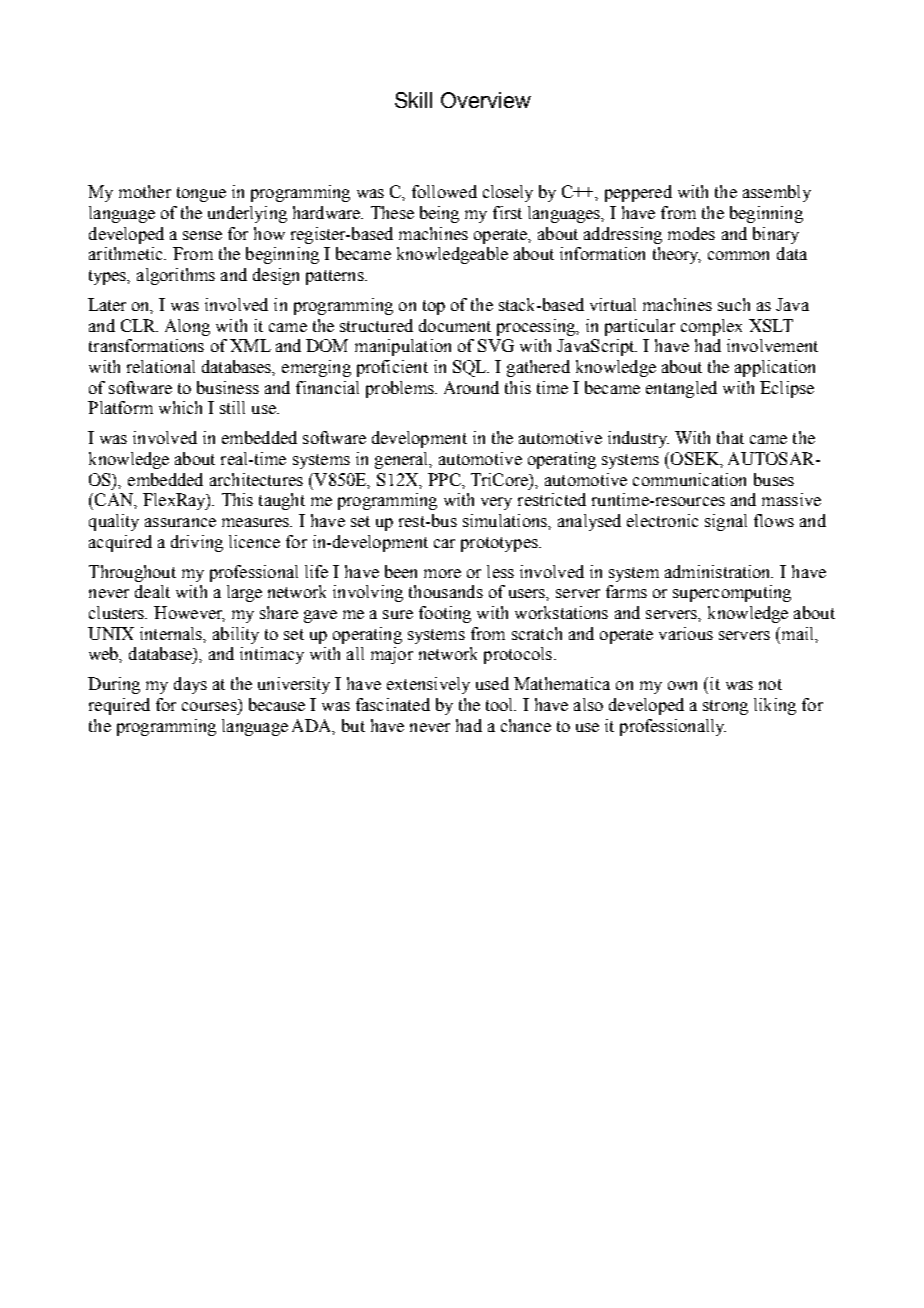 The image size is (924, 1308). What do you see at coordinates (726, 522) in the document?
I see `signal` at bounding box center [726, 522].
